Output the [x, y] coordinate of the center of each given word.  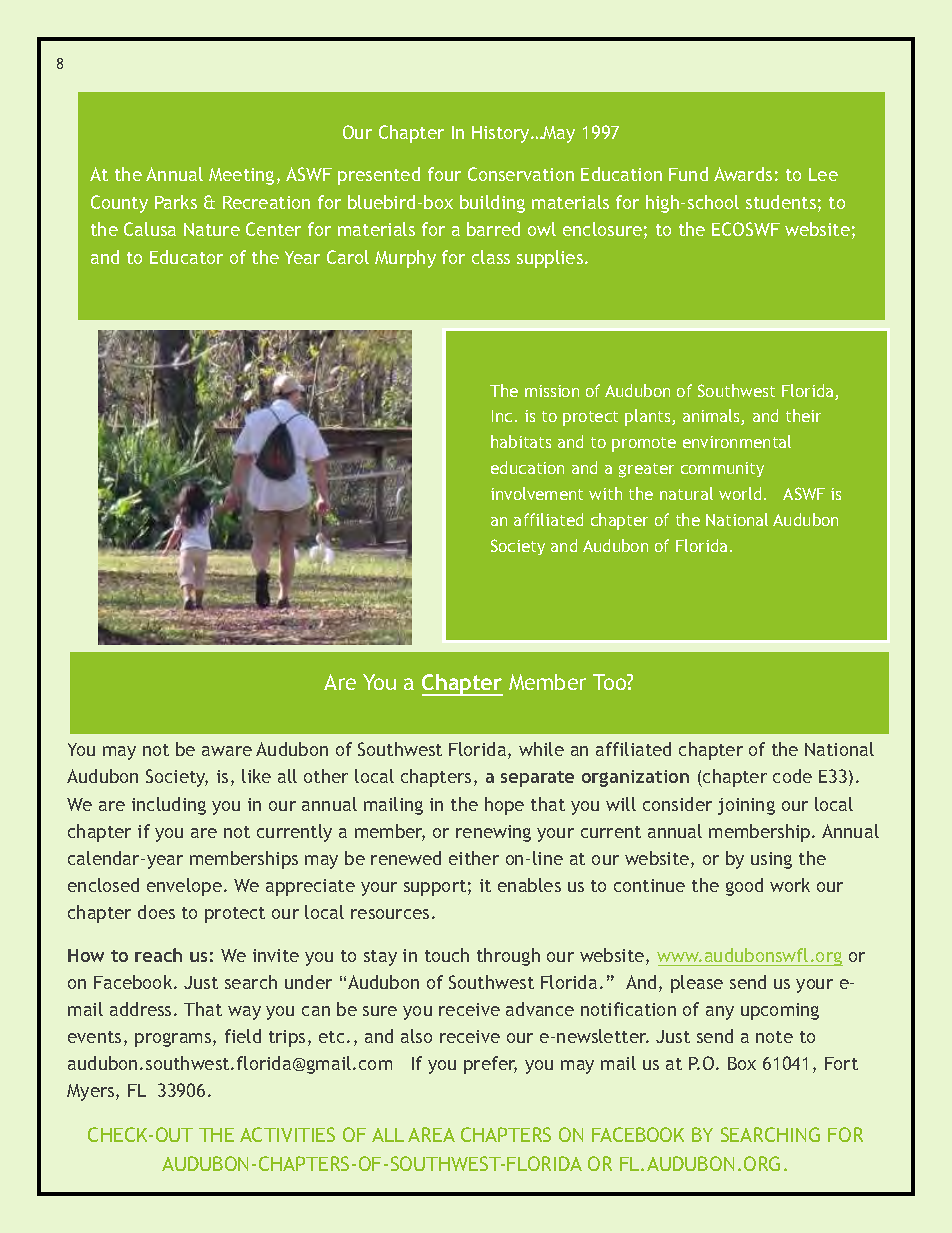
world [740, 493]
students [781, 202]
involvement [537, 493]
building [492, 204]
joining [746, 806]
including [169, 806]
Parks [176, 202]
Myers [92, 1092]
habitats [521, 441]
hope [504, 806]
